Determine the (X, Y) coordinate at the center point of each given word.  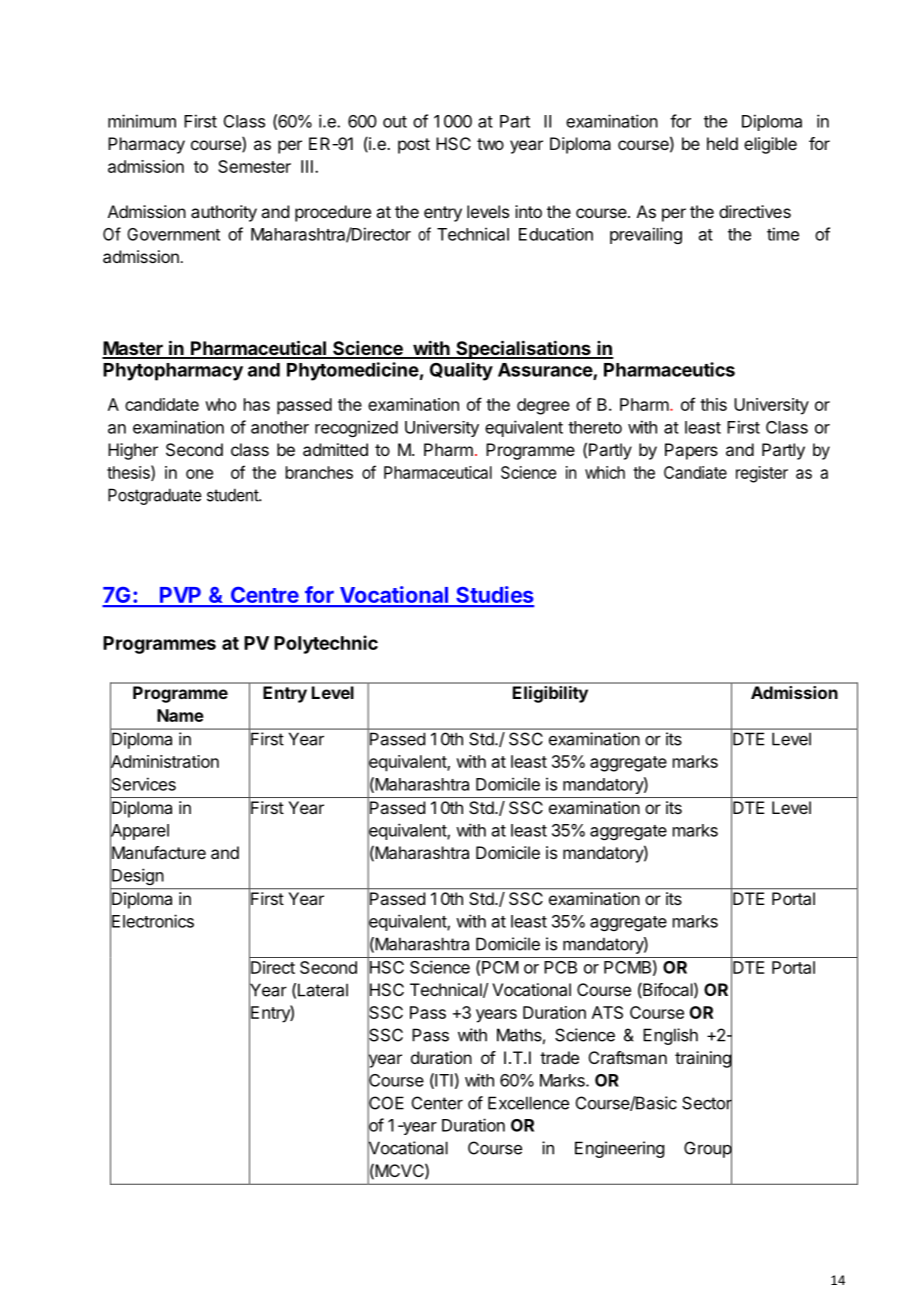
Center (437, 1103)
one (199, 474)
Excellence (528, 1103)
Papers (691, 451)
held (722, 143)
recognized (356, 428)
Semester (254, 166)
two (490, 144)
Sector (707, 1103)
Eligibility (550, 694)
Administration (164, 762)
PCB (560, 967)
